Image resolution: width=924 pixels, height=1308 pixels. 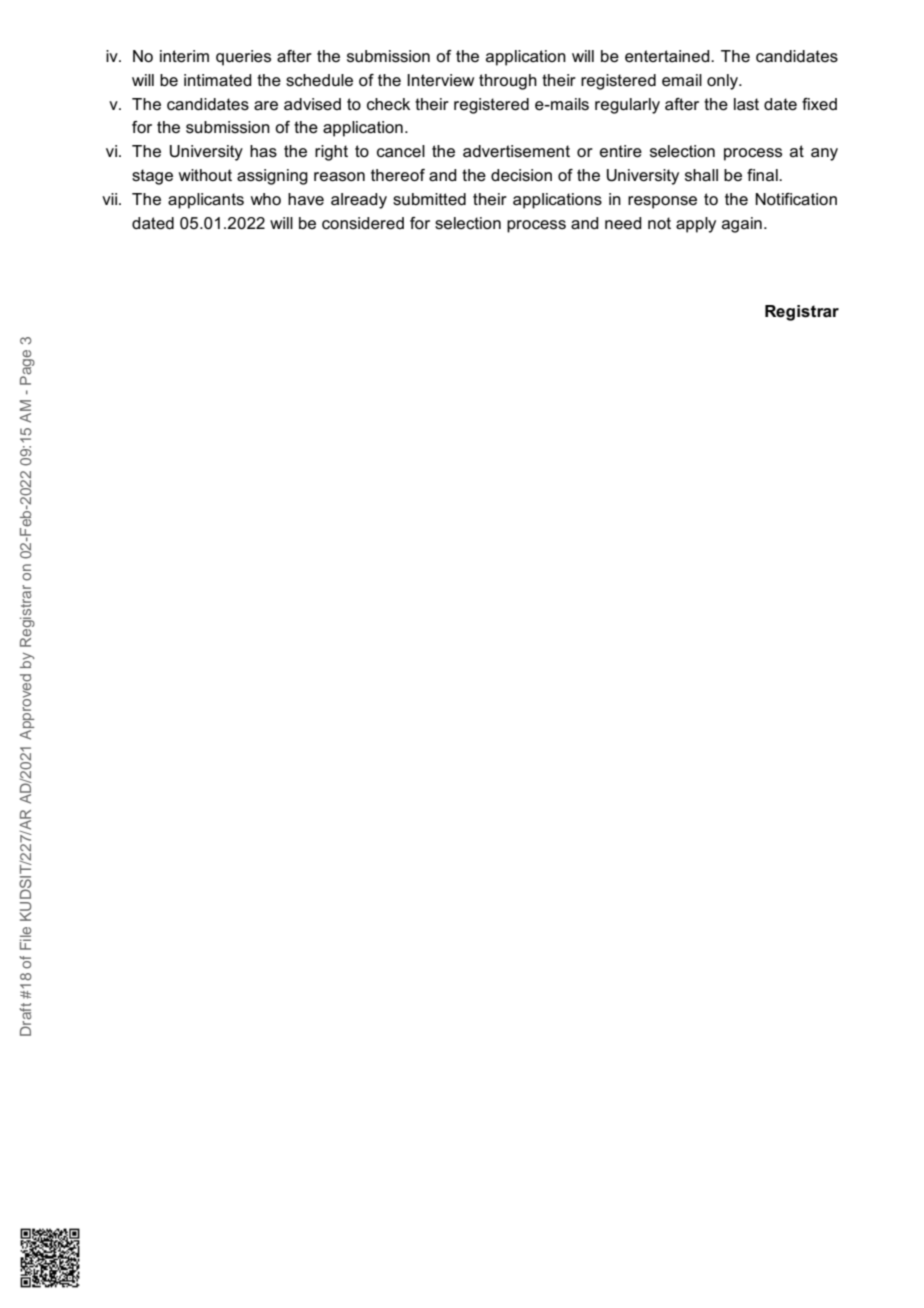 What do you see at coordinates (184, 56) in the page?
I see `interim` at bounding box center [184, 56].
